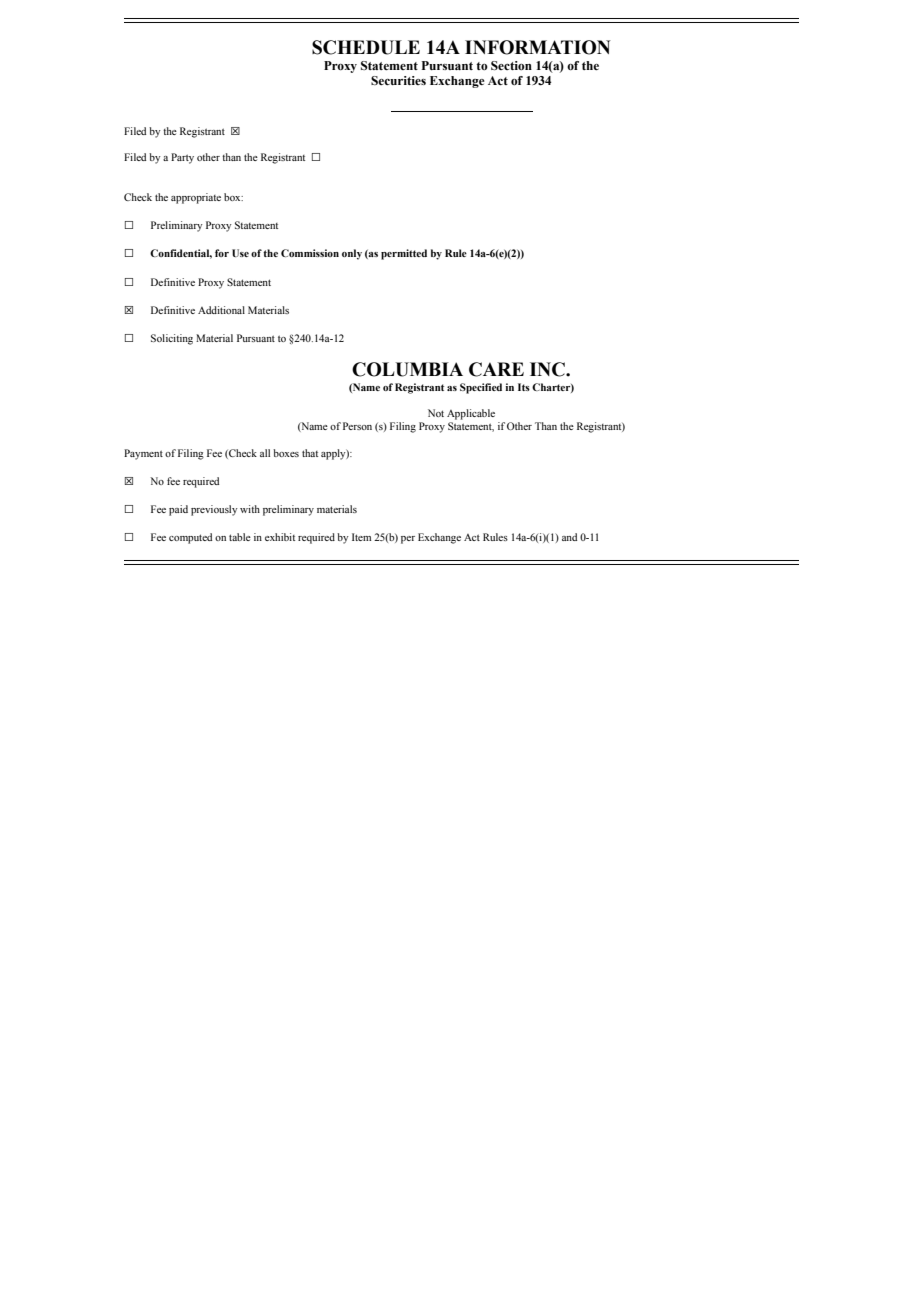 The image size is (924, 1308). What do you see at coordinates (221, 310) in the image?
I see `Additional` at bounding box center [221, 310].
